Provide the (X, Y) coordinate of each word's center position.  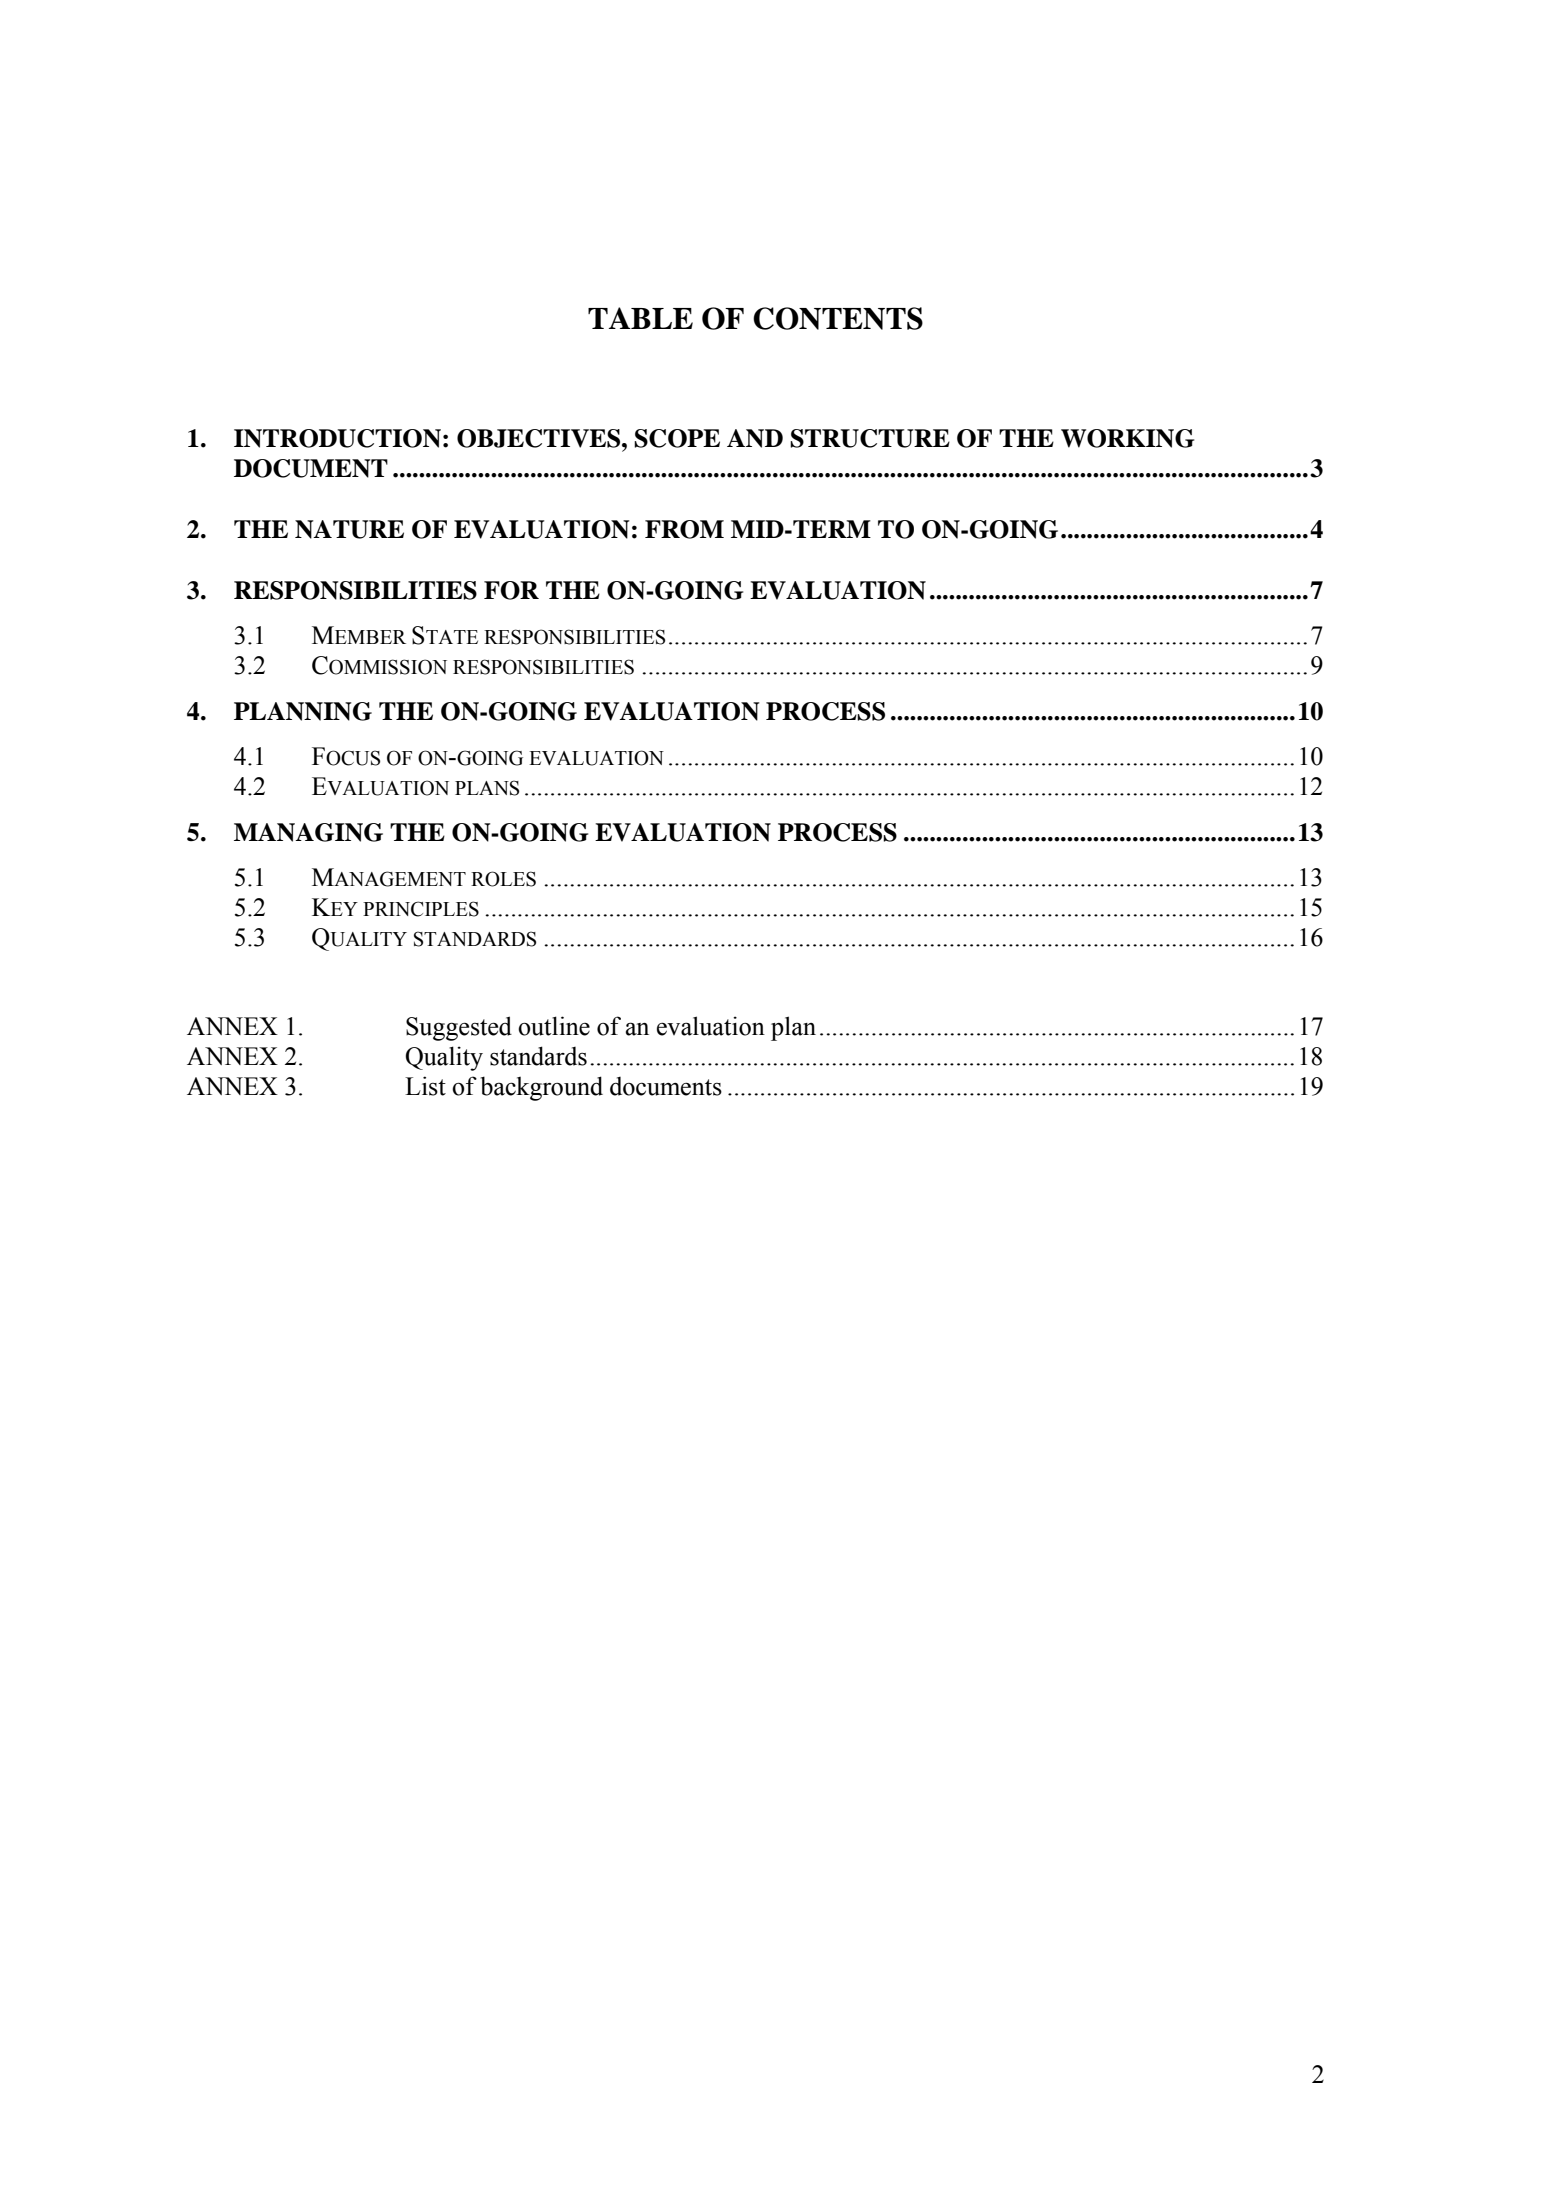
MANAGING (308, 832)
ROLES (503, 879)
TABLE (640, 318)
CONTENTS (838, 318)
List (425, 1086)
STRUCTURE (870, 438)
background (542, 1088)
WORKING (1127, 438)
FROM (684, 529)
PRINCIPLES (421, 909)
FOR (511, 590)
